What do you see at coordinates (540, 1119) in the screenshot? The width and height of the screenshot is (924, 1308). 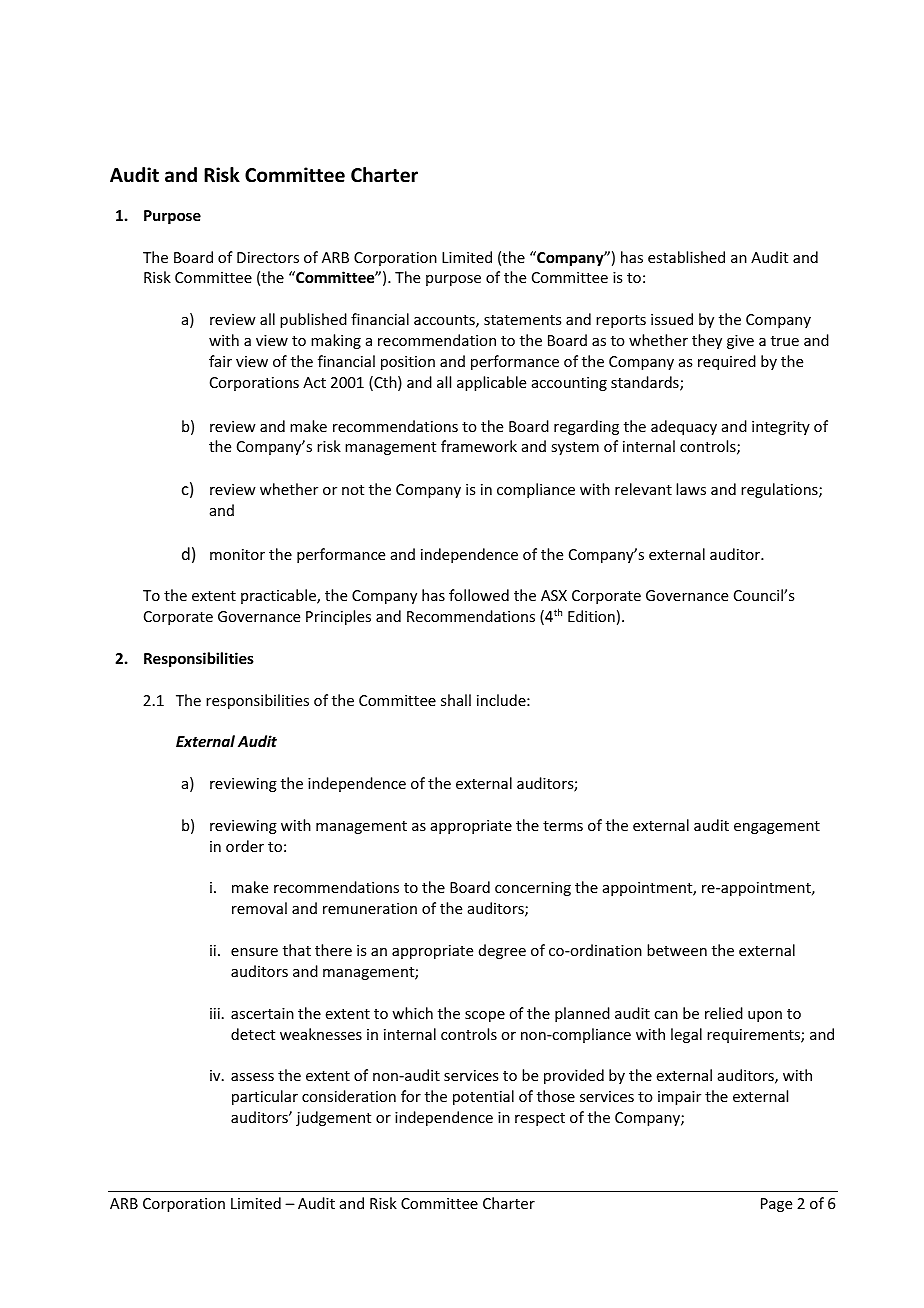 I see `respect` at bounding box center [540, 1119].
